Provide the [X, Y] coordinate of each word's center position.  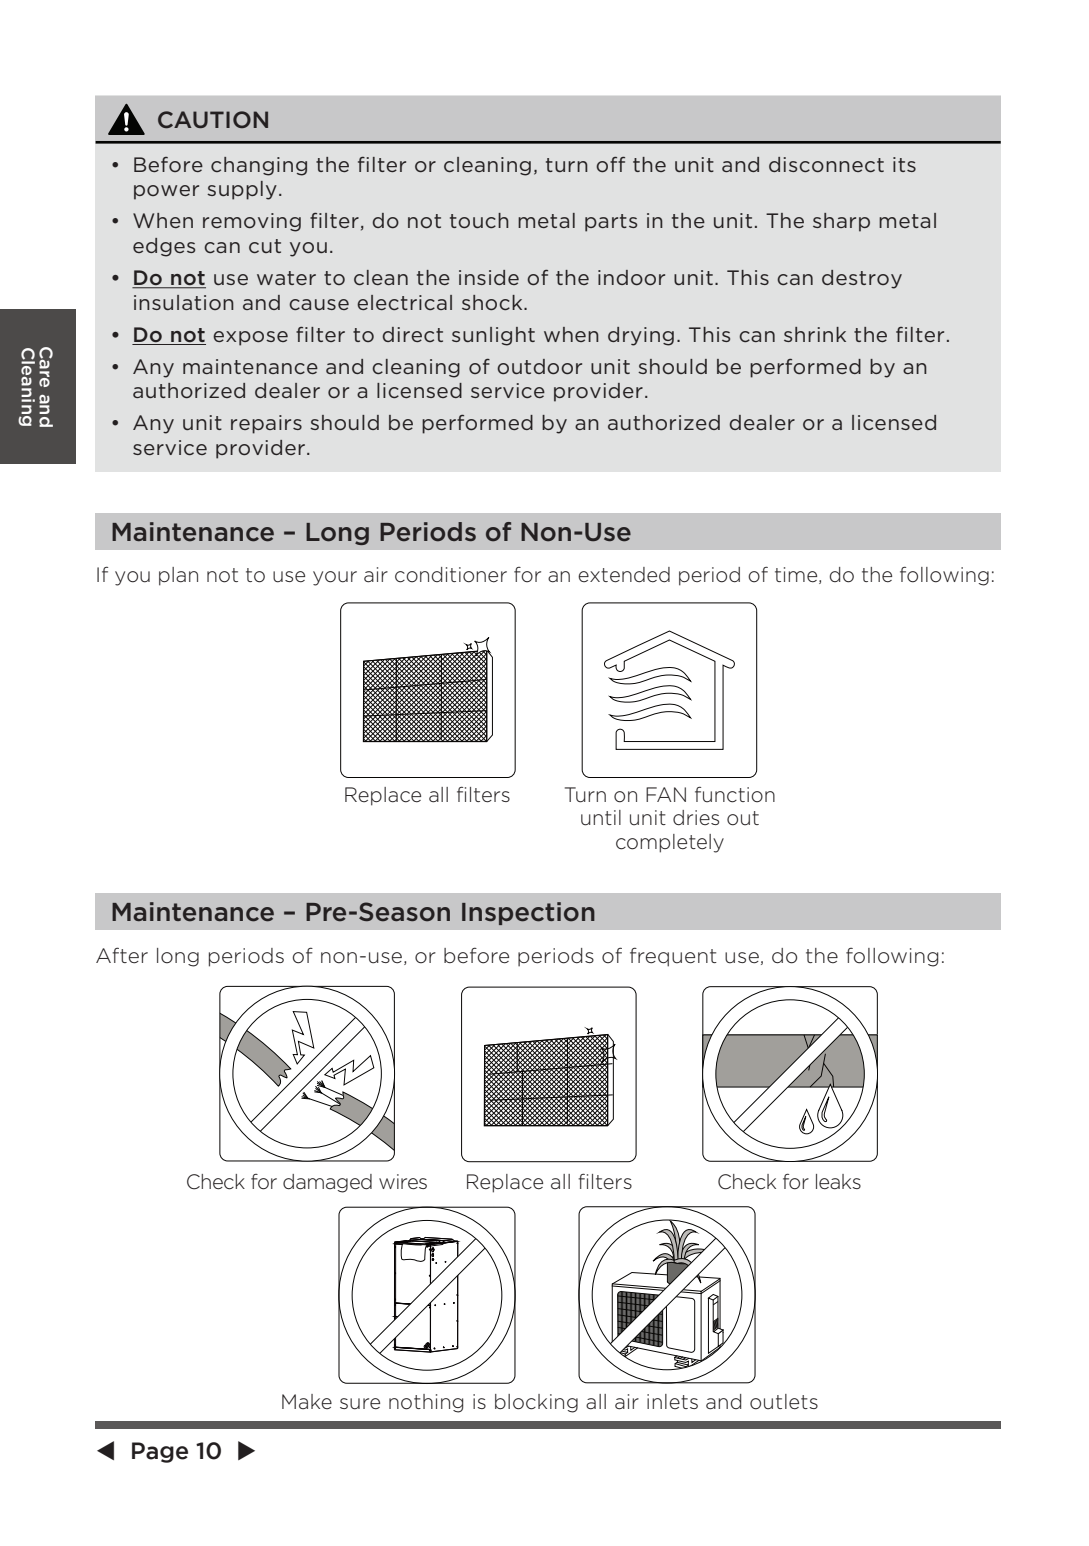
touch [479, 220]
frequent [673, 957]
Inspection [528, 913]
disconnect [826, 164]
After [122, 955]
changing [259, 166]
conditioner [451, 575]
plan [178, 576]
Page [160, 1452]
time [797, 575]
